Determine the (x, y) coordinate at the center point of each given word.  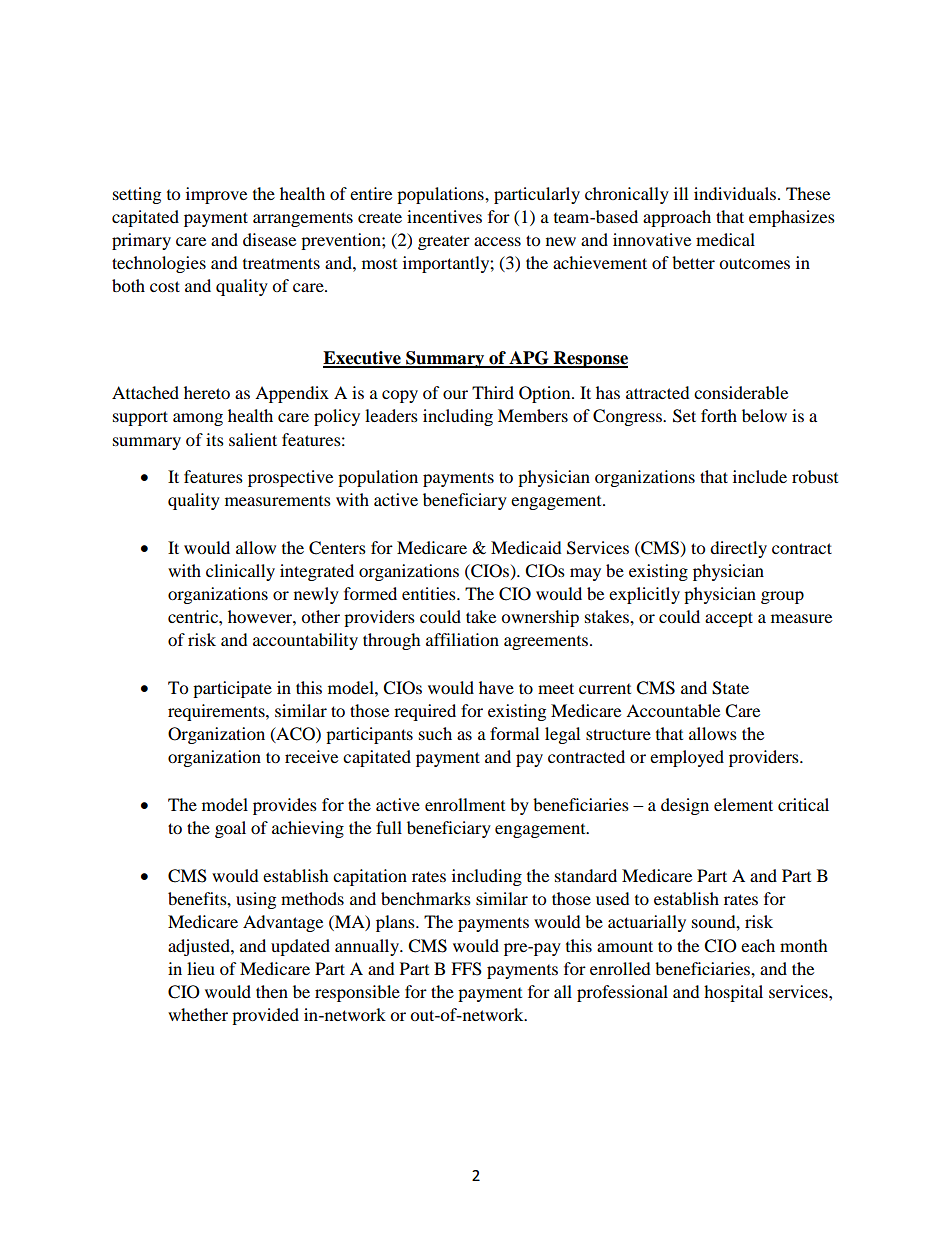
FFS (466, 969)
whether (198, 1014)
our (455, 394)
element (743, 804)
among (198, 419)
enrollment (465, 804)
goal (230, 829)
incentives (444, 216)
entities (430, 593)
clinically (240, 572)
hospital (733, 993)
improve (216, 195)
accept (729, 619)
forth (719, 415)
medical (725, 239)
